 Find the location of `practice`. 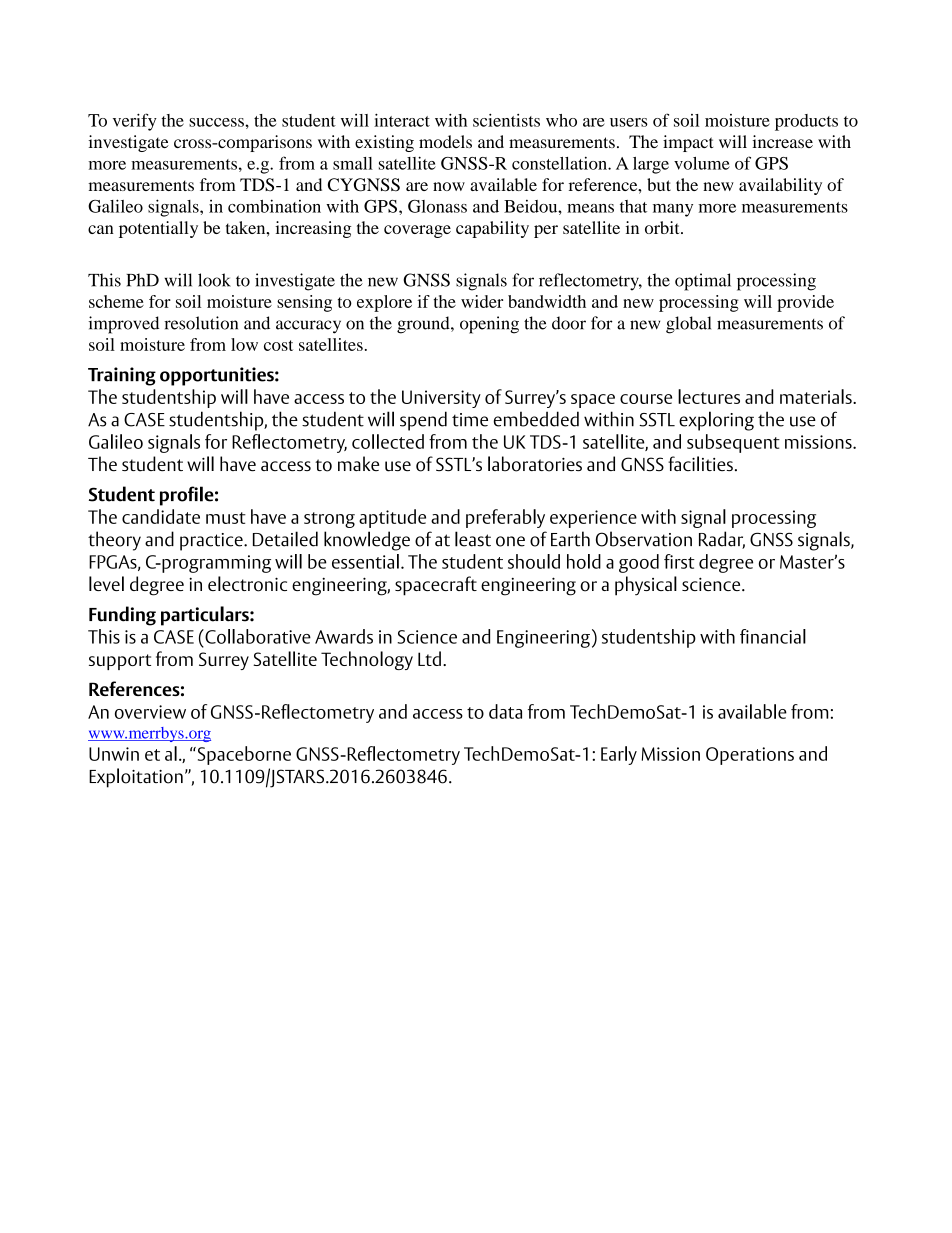

practice is located at coordinates (212, 542).
